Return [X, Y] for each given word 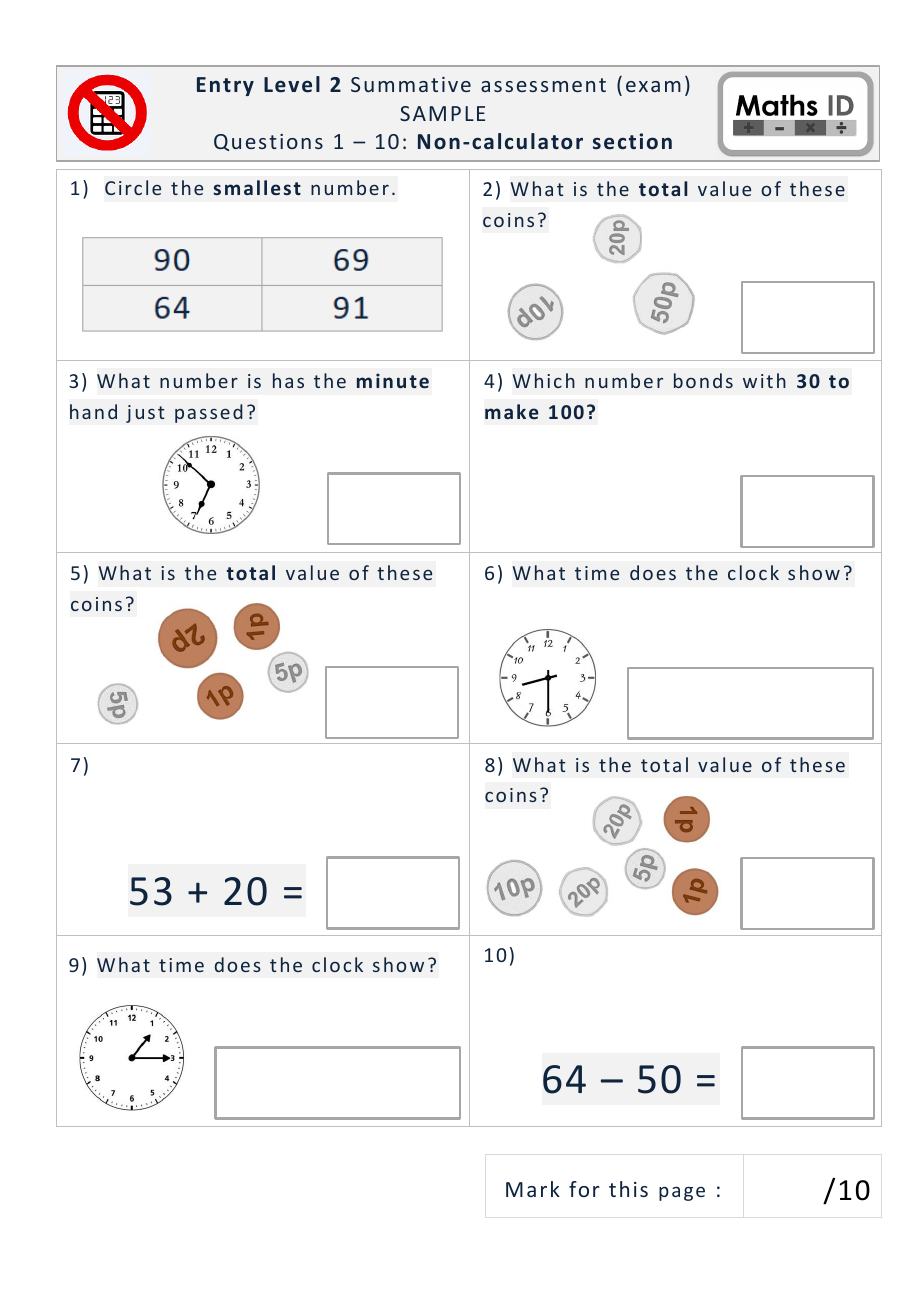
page [682, 1193]
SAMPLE [442, 113]
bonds [703, 380]
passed [209, 413]
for [584, 1189]
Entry [225, 86]
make [512, 411]
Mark [533, 1189]
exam [653, 86]
